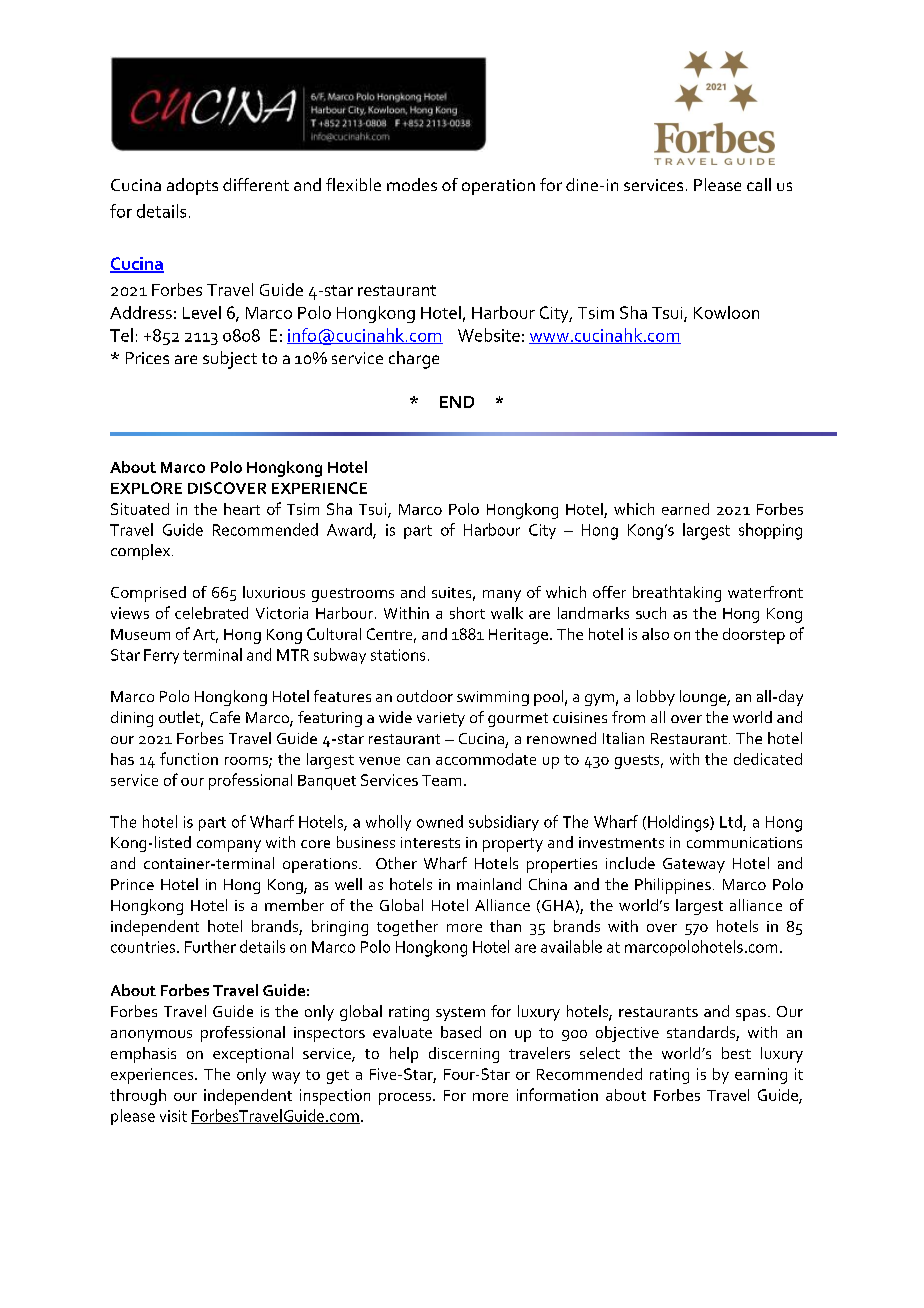  What do you see at coordinates (146, 488) in the screenshot?
I see `EXPLORE` at bounding box center [146, 488].
